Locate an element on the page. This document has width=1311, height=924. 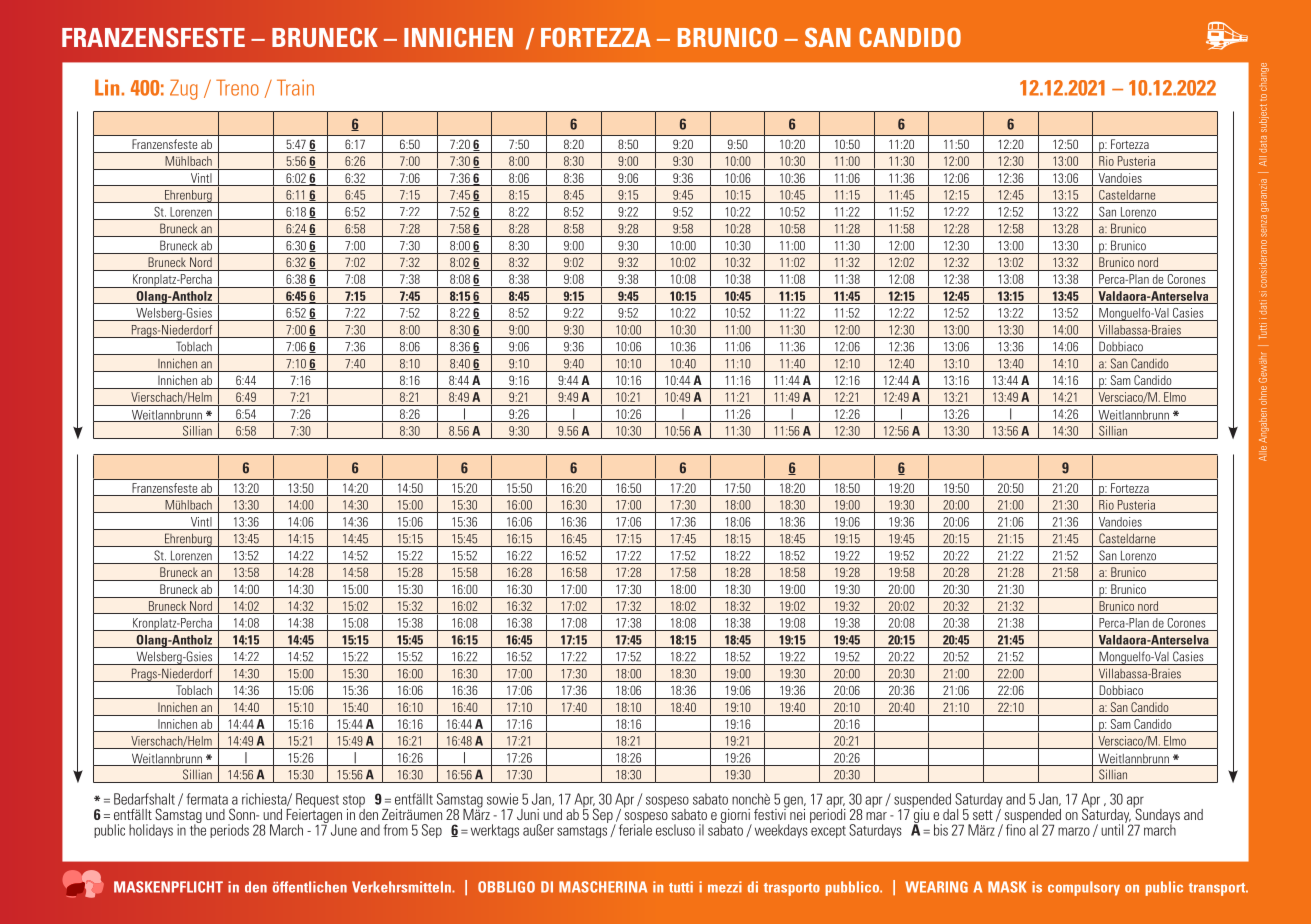
periods is located at coordinates (229, 831).
